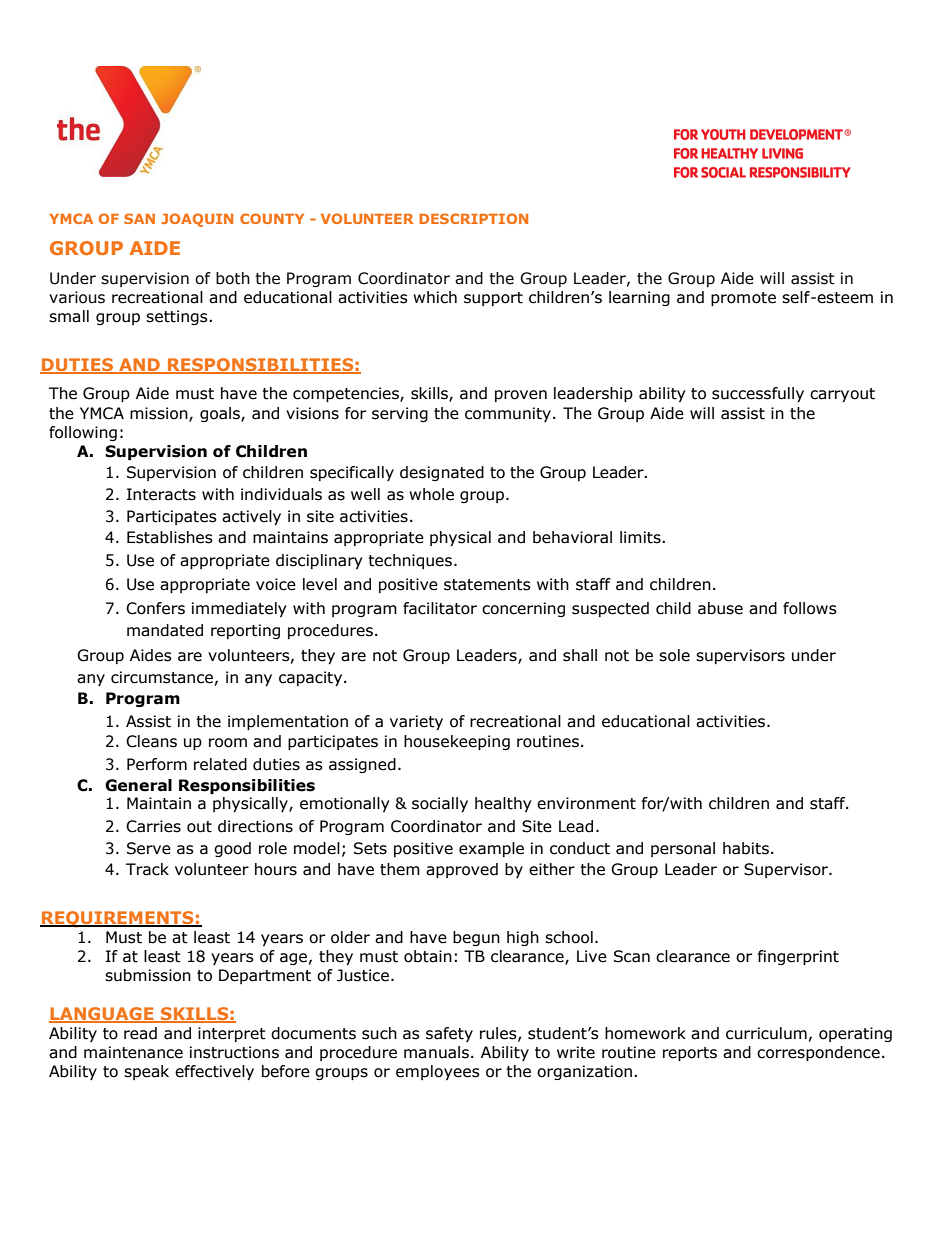 This screenshot has width=952, height=1233. I want to click on abuse, so click(720, 608).
